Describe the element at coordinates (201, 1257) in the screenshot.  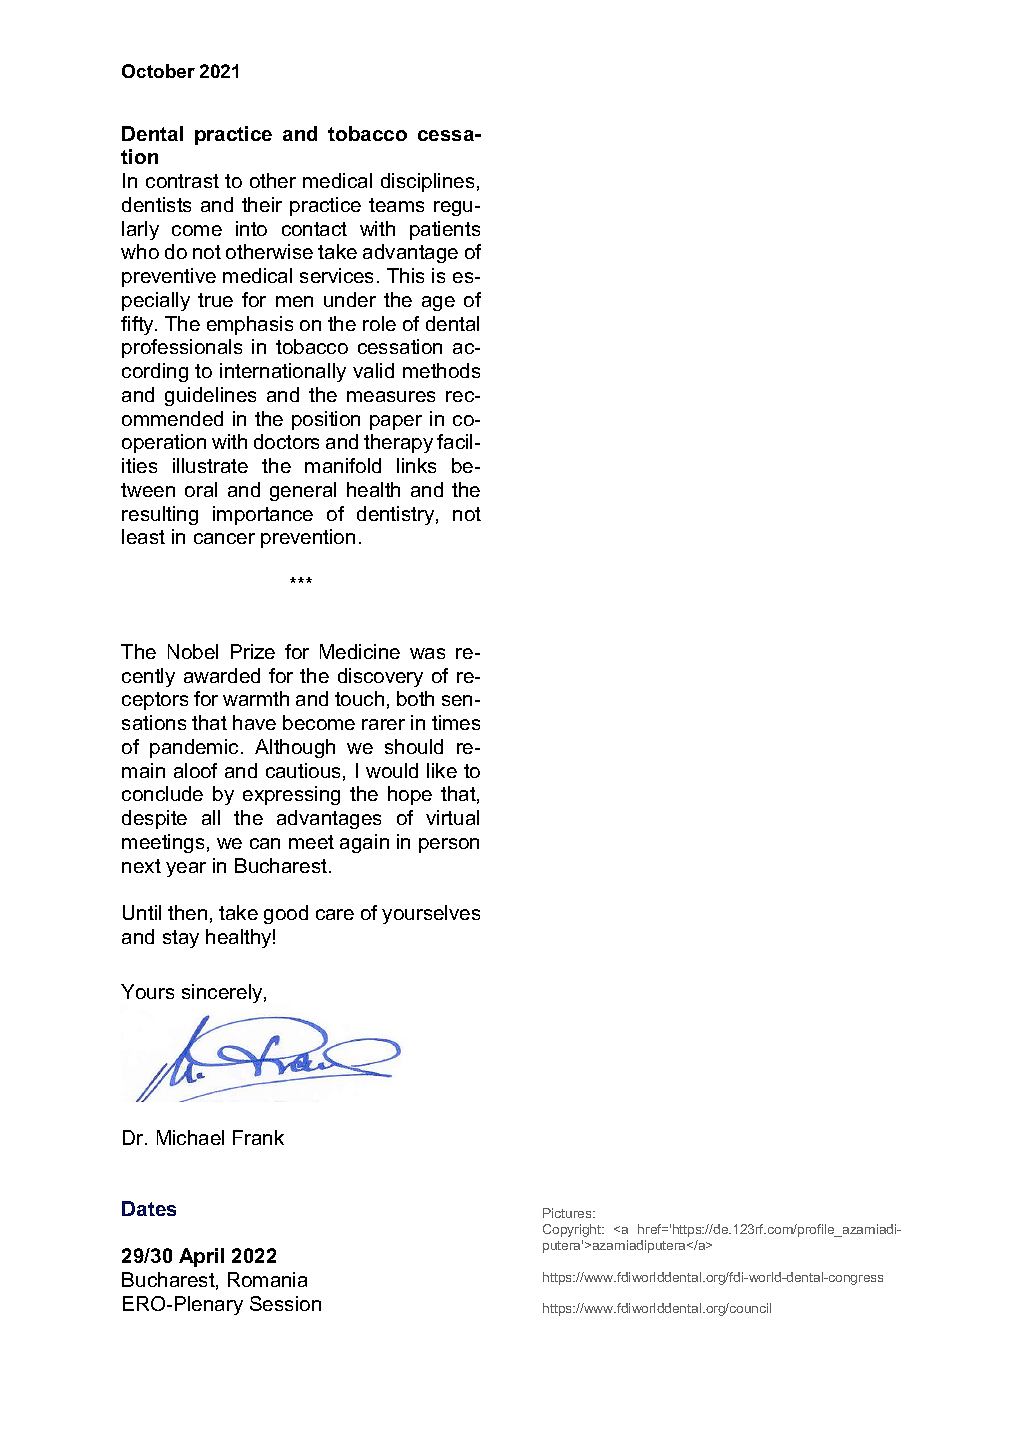
I see `April` at that location.
